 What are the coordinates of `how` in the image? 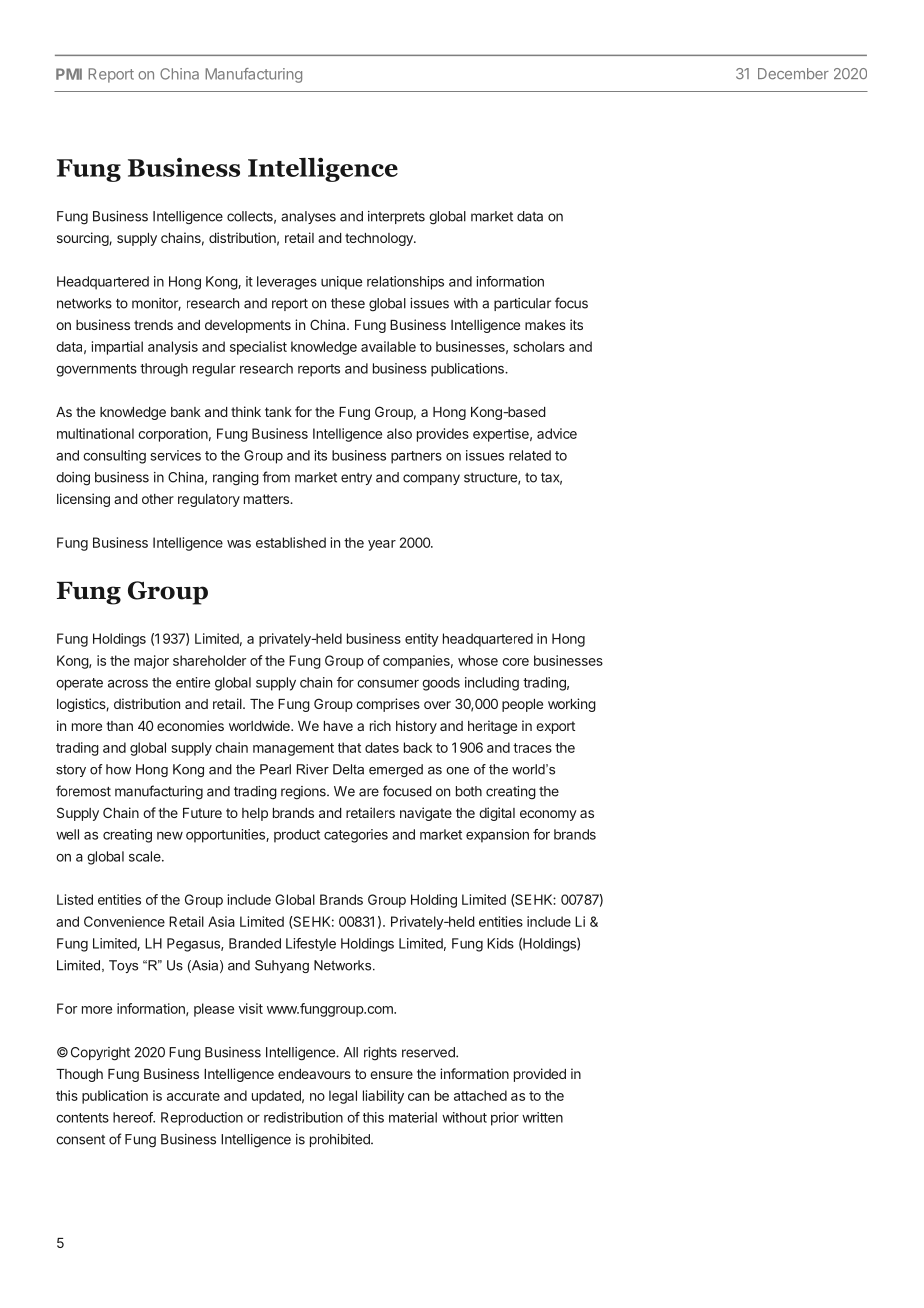 It's located at (118, 769).
